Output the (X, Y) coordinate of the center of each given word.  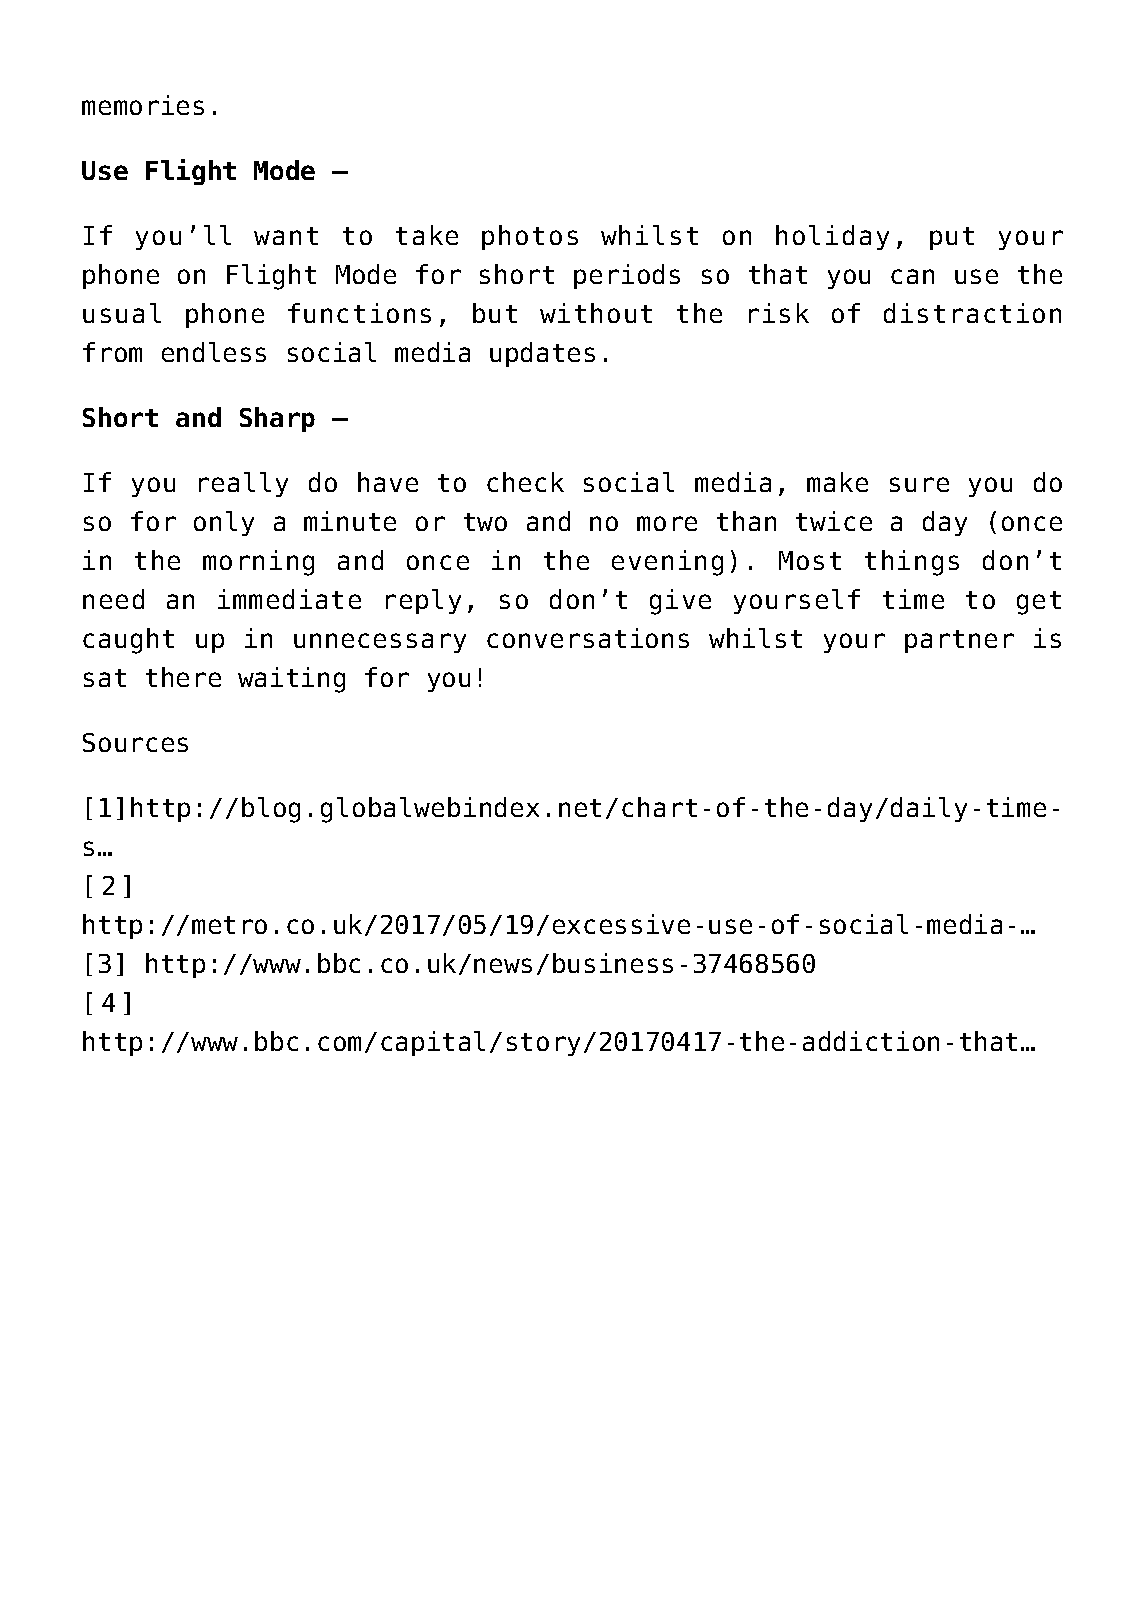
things (912, 563)
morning (258, 563)
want (286, 236)
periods (627, 276)
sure (919, 484)
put (952, 238)
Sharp (277, 419)
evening (667, 563)
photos (530, 237)
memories (143, 105)
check (525, 482)
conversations (588, 638)
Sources (135, 742)
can (912, 276)
